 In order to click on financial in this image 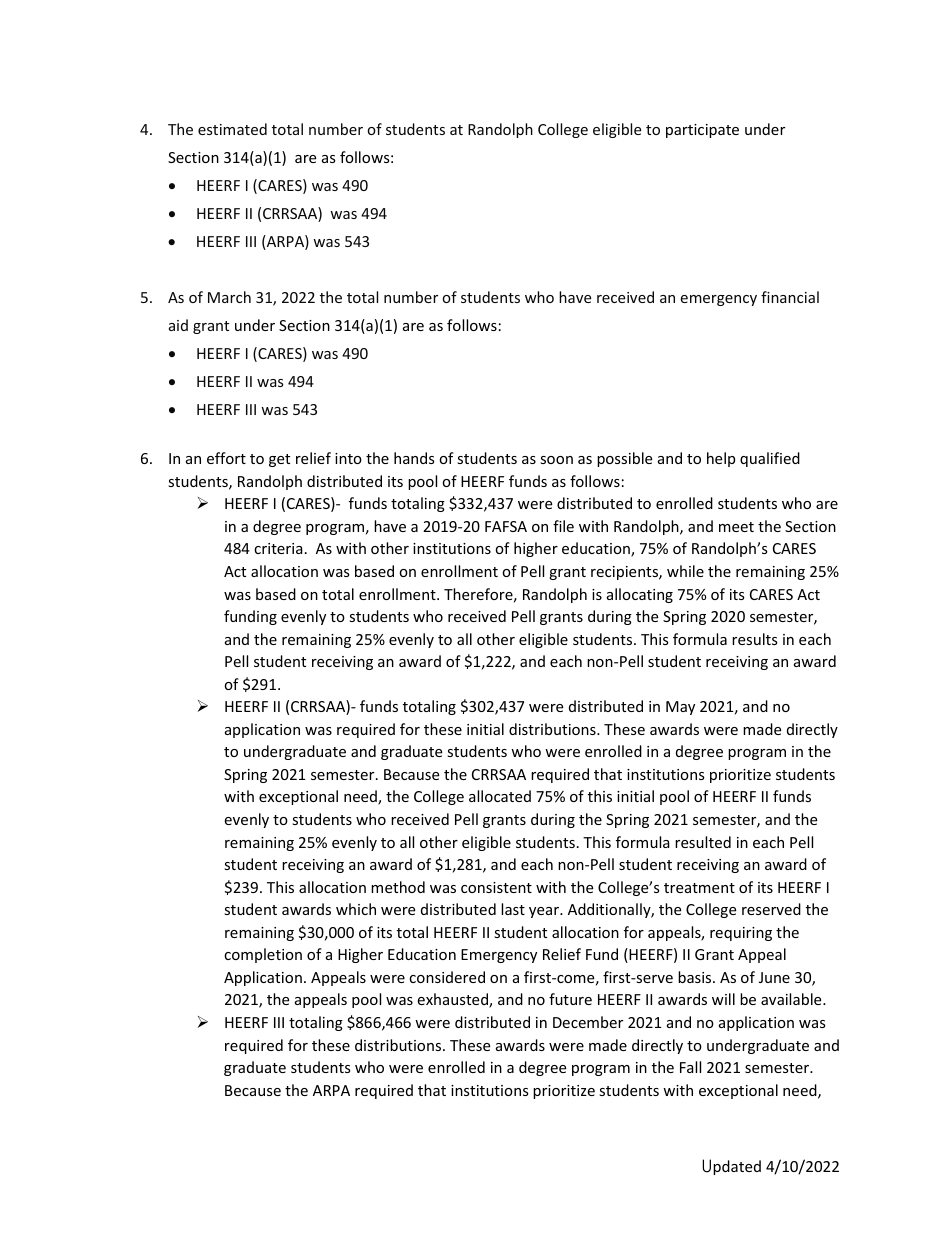, I will do `click(790, 297)`.
